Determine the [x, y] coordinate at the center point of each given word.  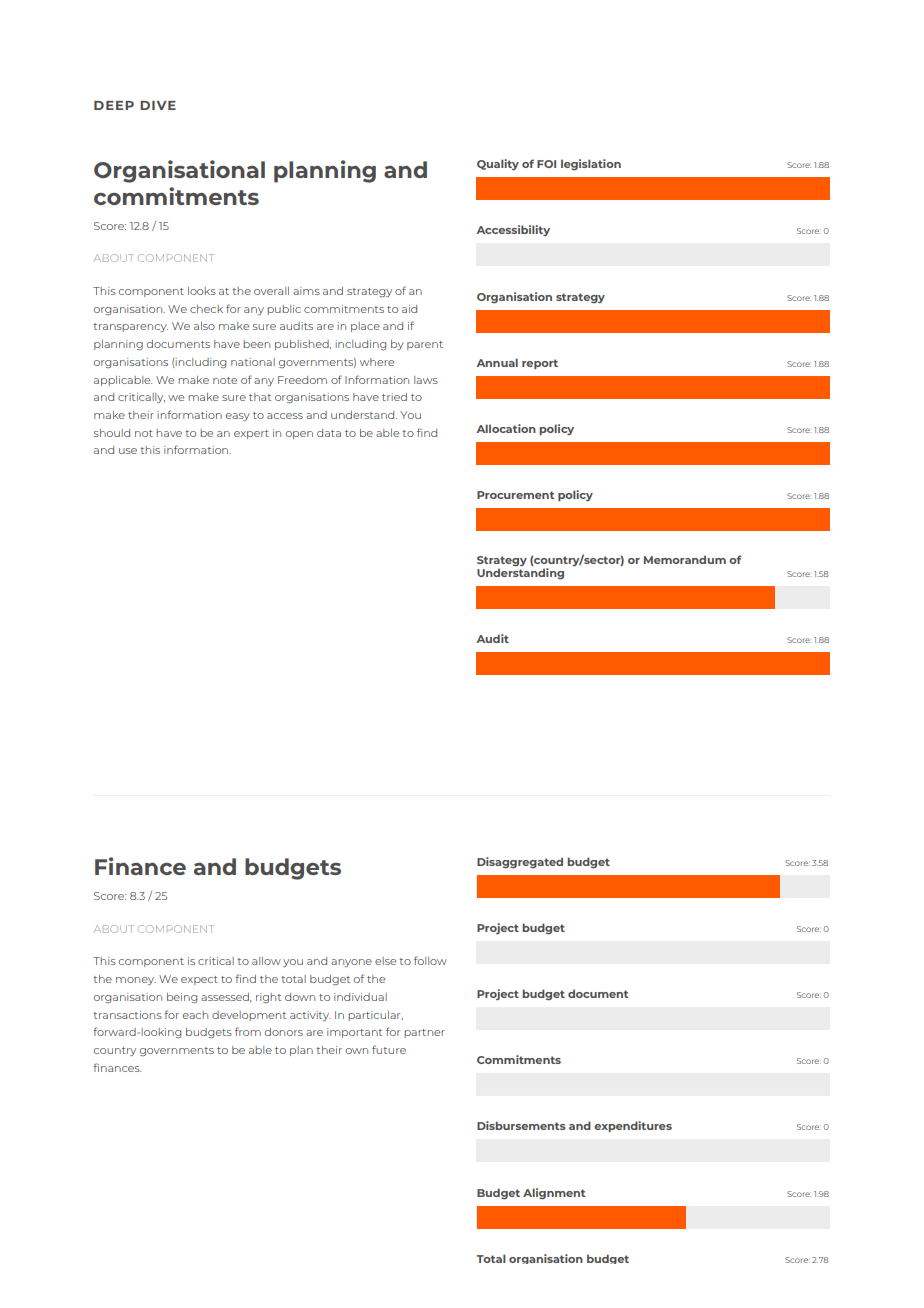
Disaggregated [520, 863]
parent [425, 345]
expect [199, 980]
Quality [498, 164]
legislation [591, 165]
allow [266, 961]
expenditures [633, 1126]
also [204, 326]
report [540, 364]
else [385, 961]
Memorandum [685, 559]
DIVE [158, 105]
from [248, 1031]
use [128, 451]
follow [430, 960]
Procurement [516, 495]
